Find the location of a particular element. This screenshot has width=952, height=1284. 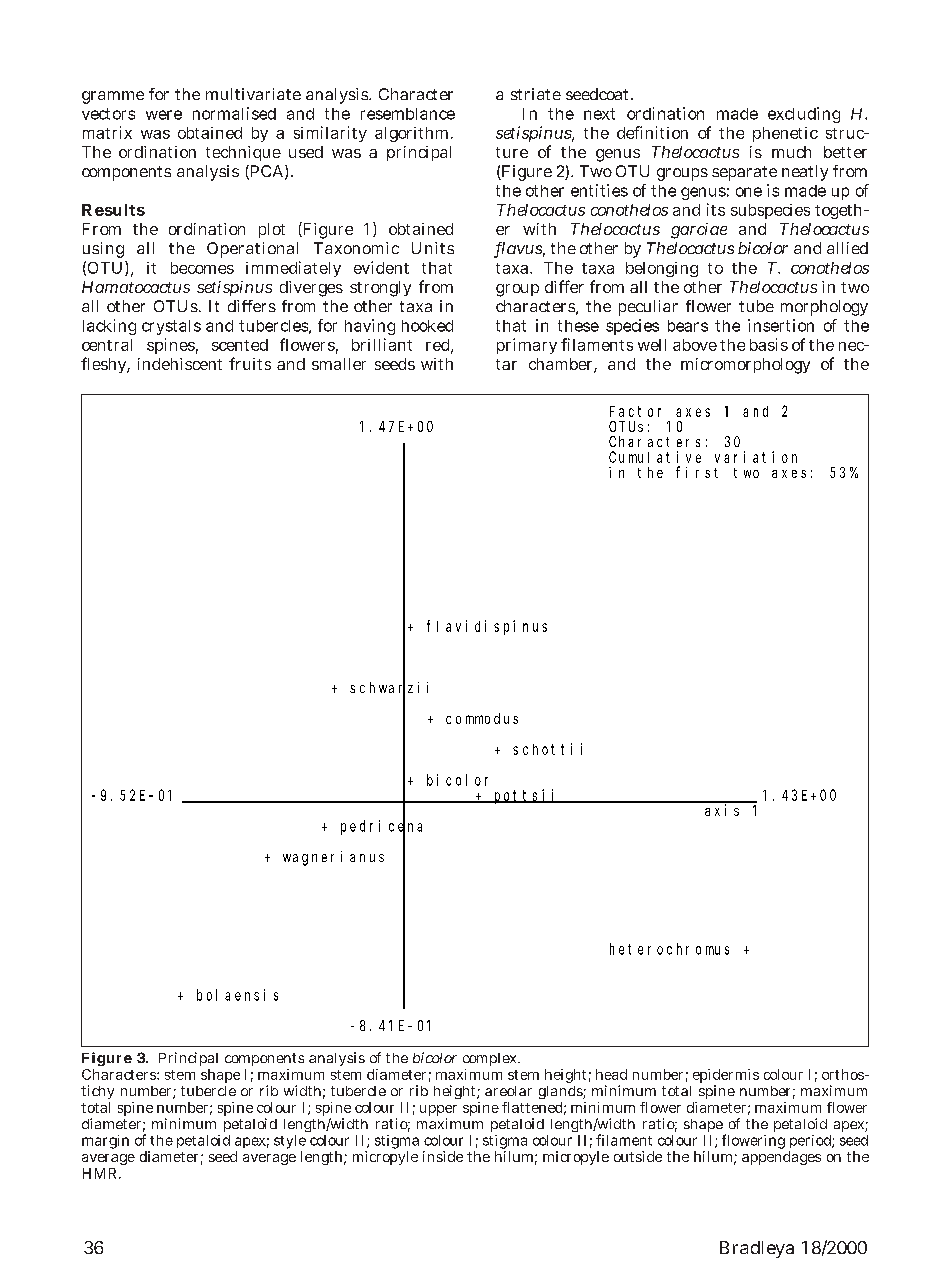

primary is located at coordinates (527, 346).
